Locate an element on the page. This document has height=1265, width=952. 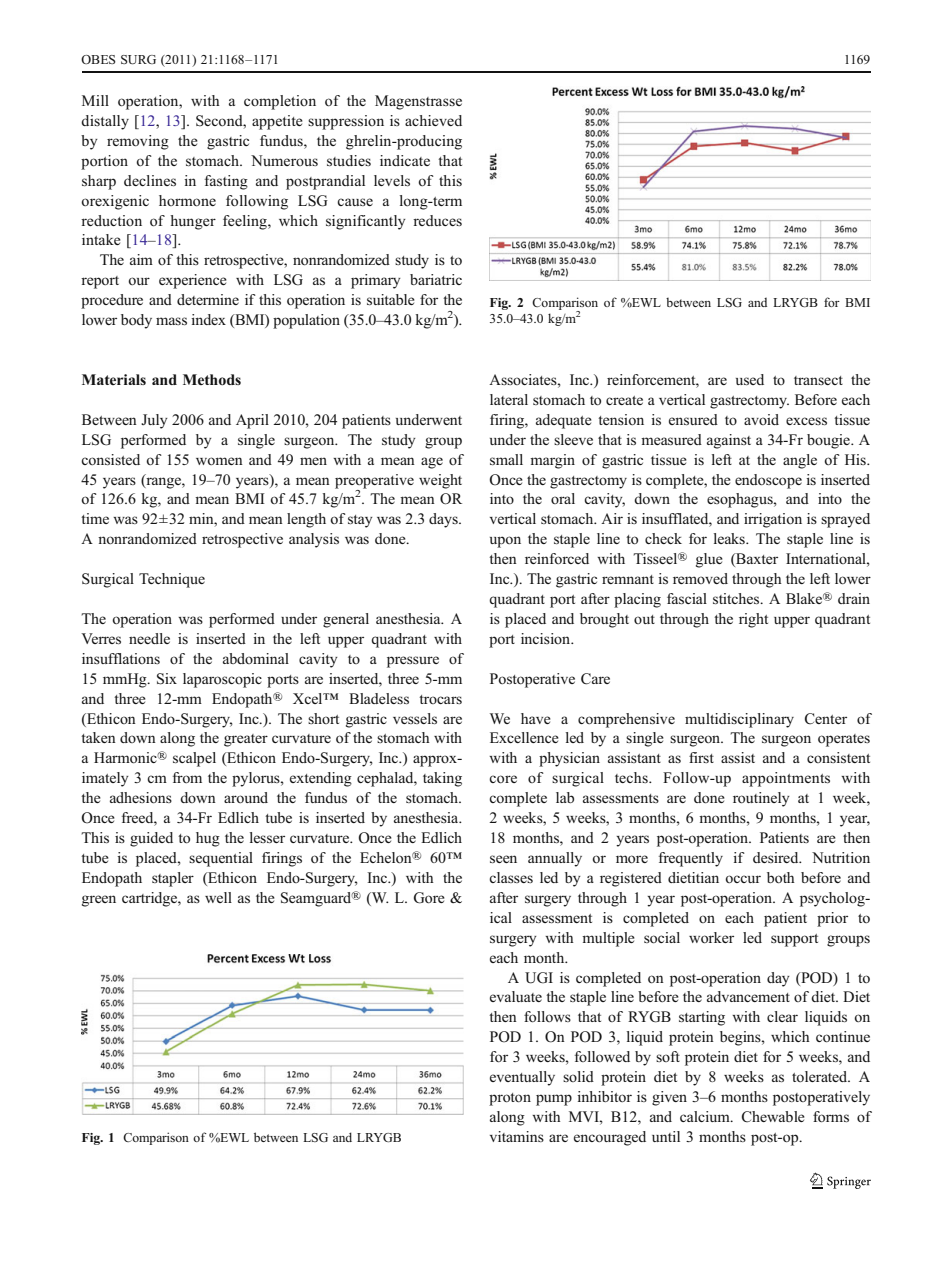
upon is located at coordinates (505, 542).
